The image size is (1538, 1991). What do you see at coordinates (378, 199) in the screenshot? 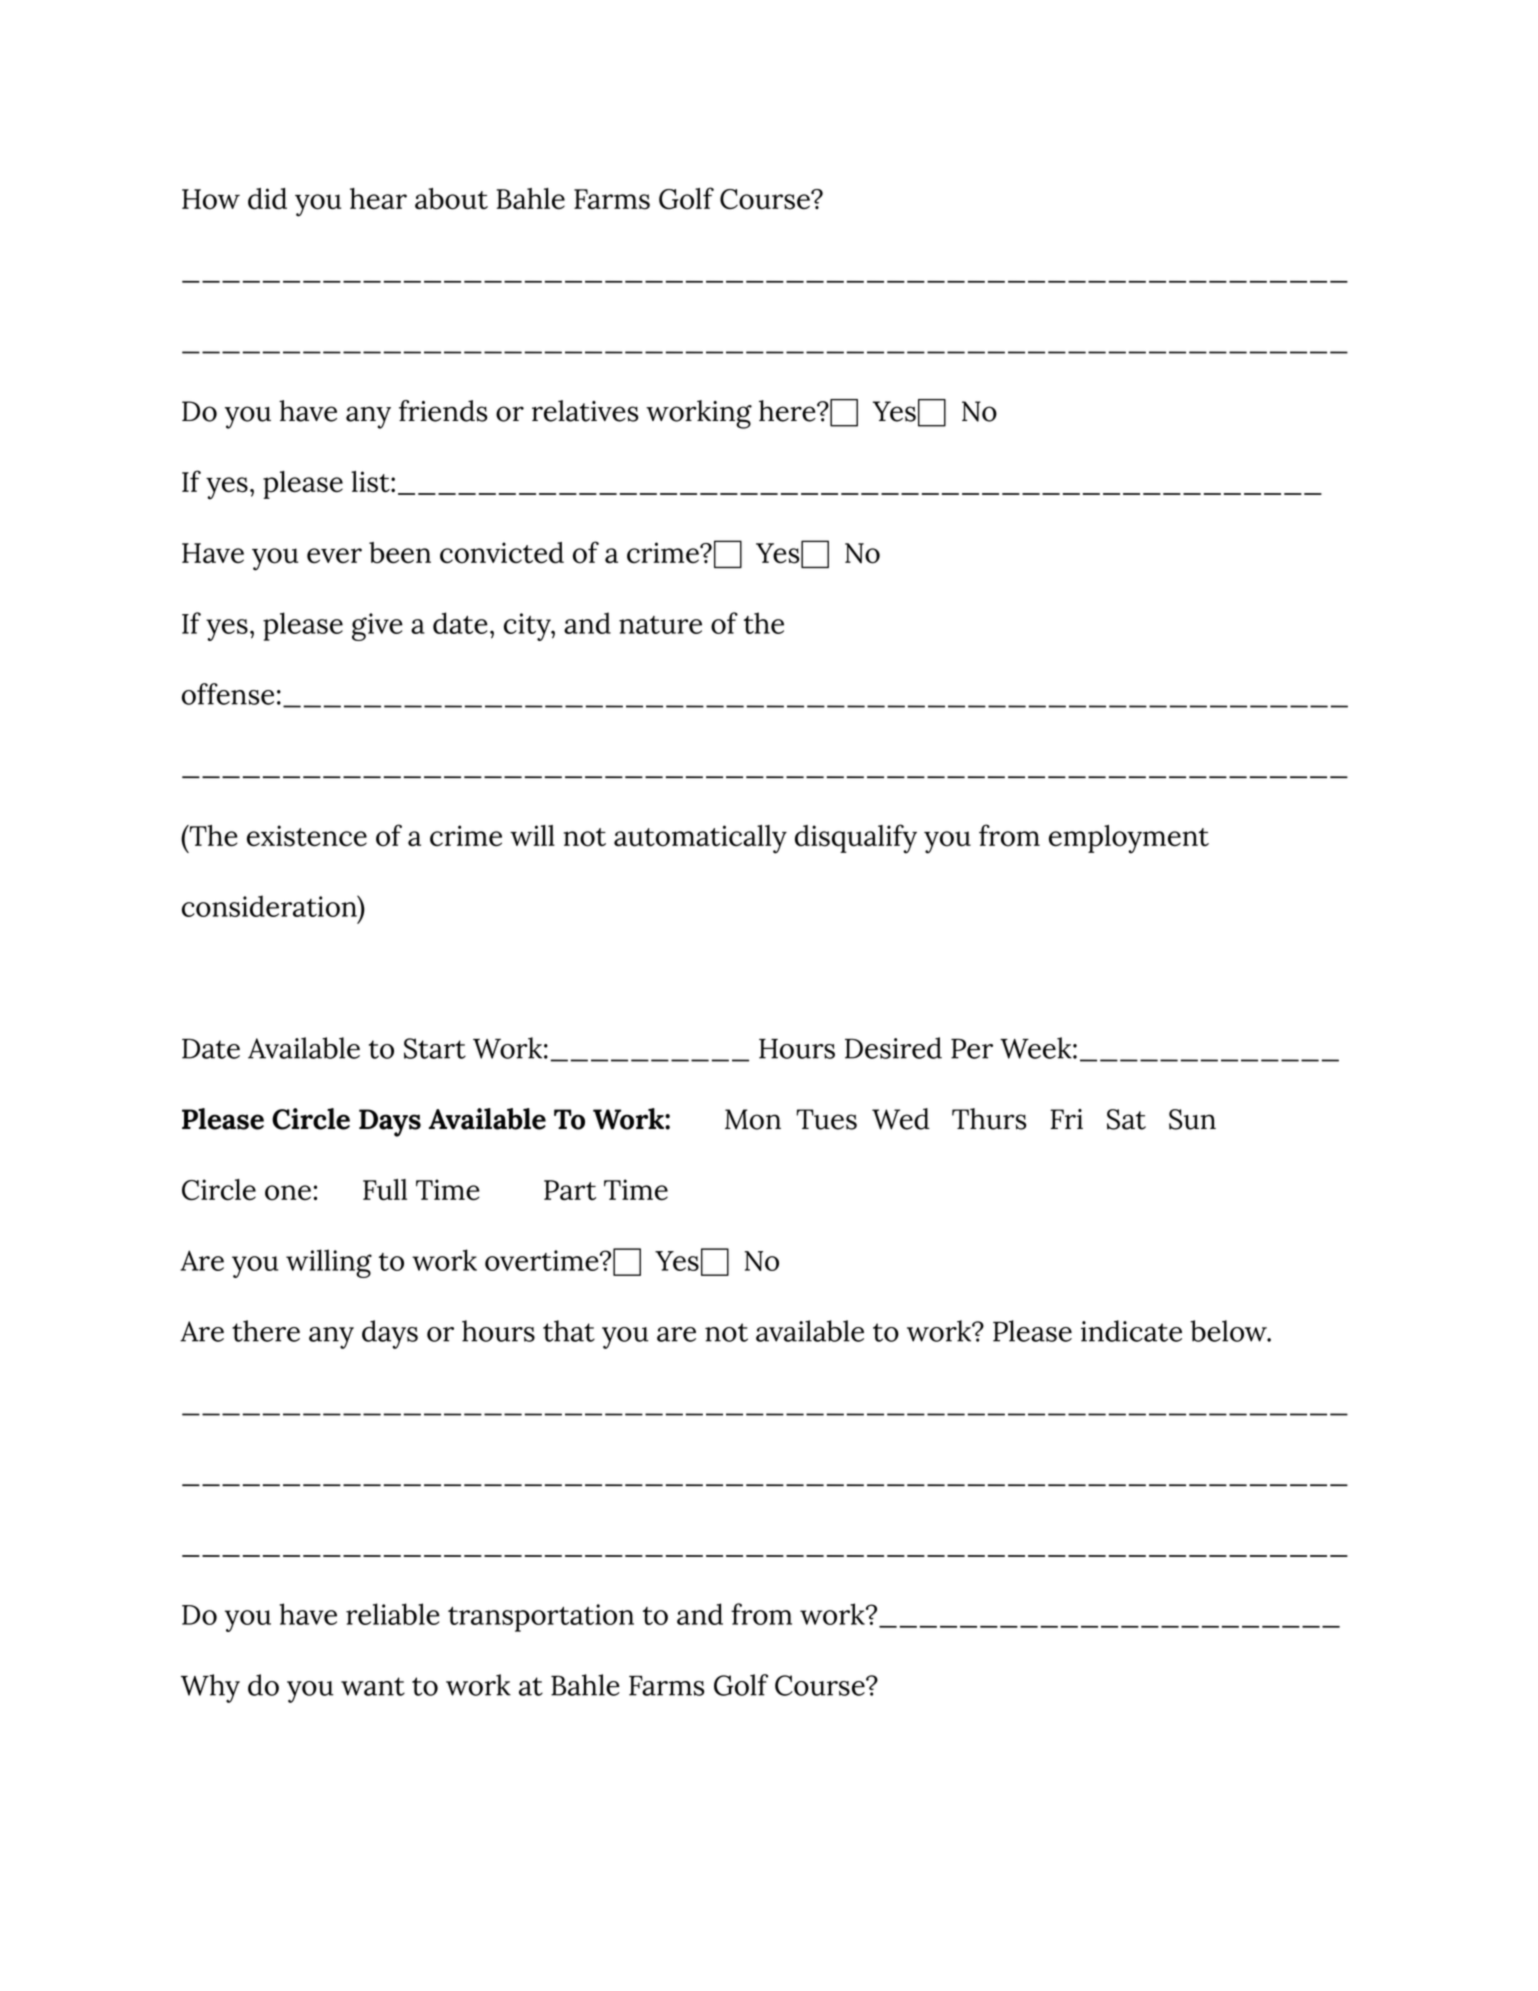
I see `hear` at bounding box center [378, 199].
